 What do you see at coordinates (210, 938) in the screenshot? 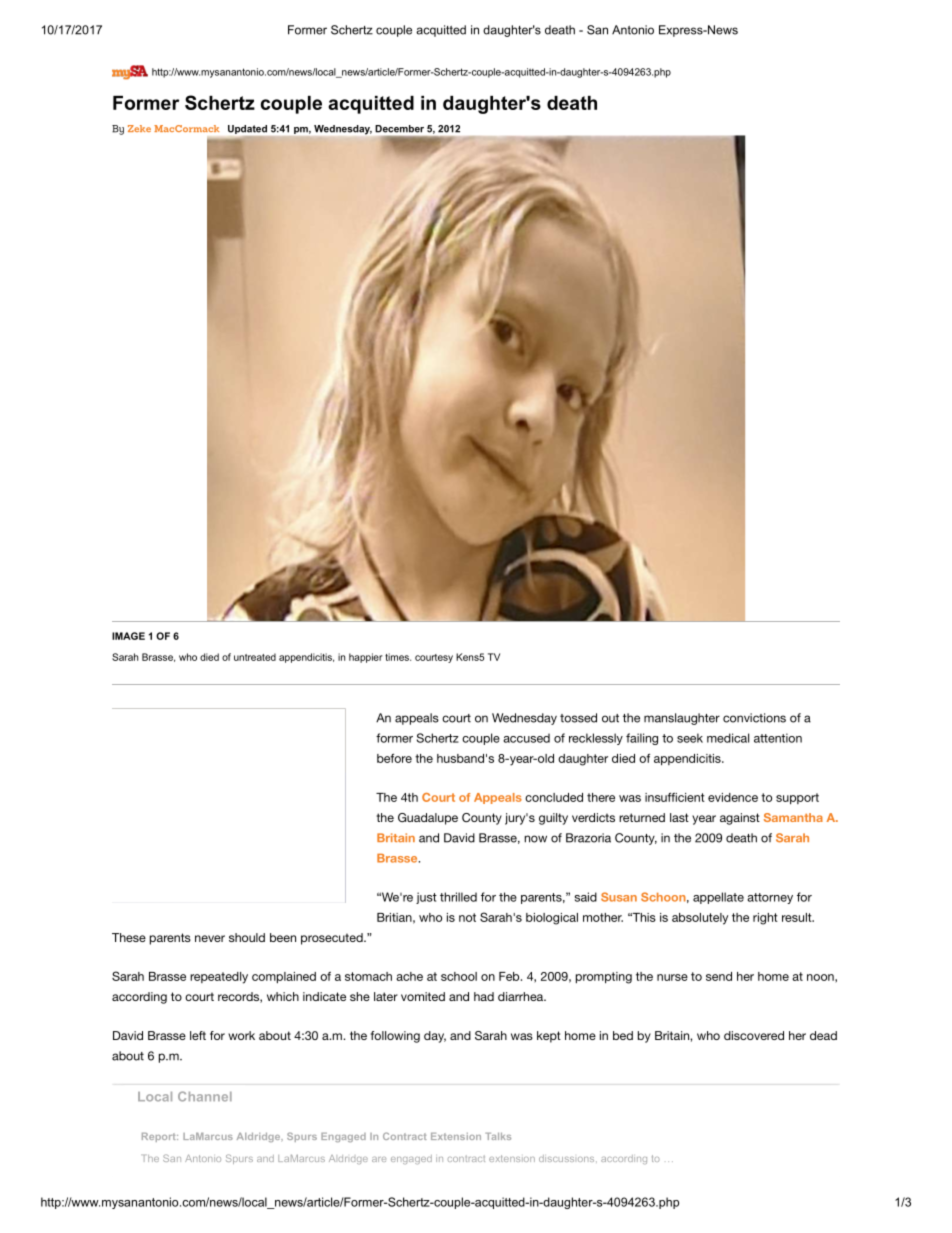
I see `never` at bounding box center [210, 938].
